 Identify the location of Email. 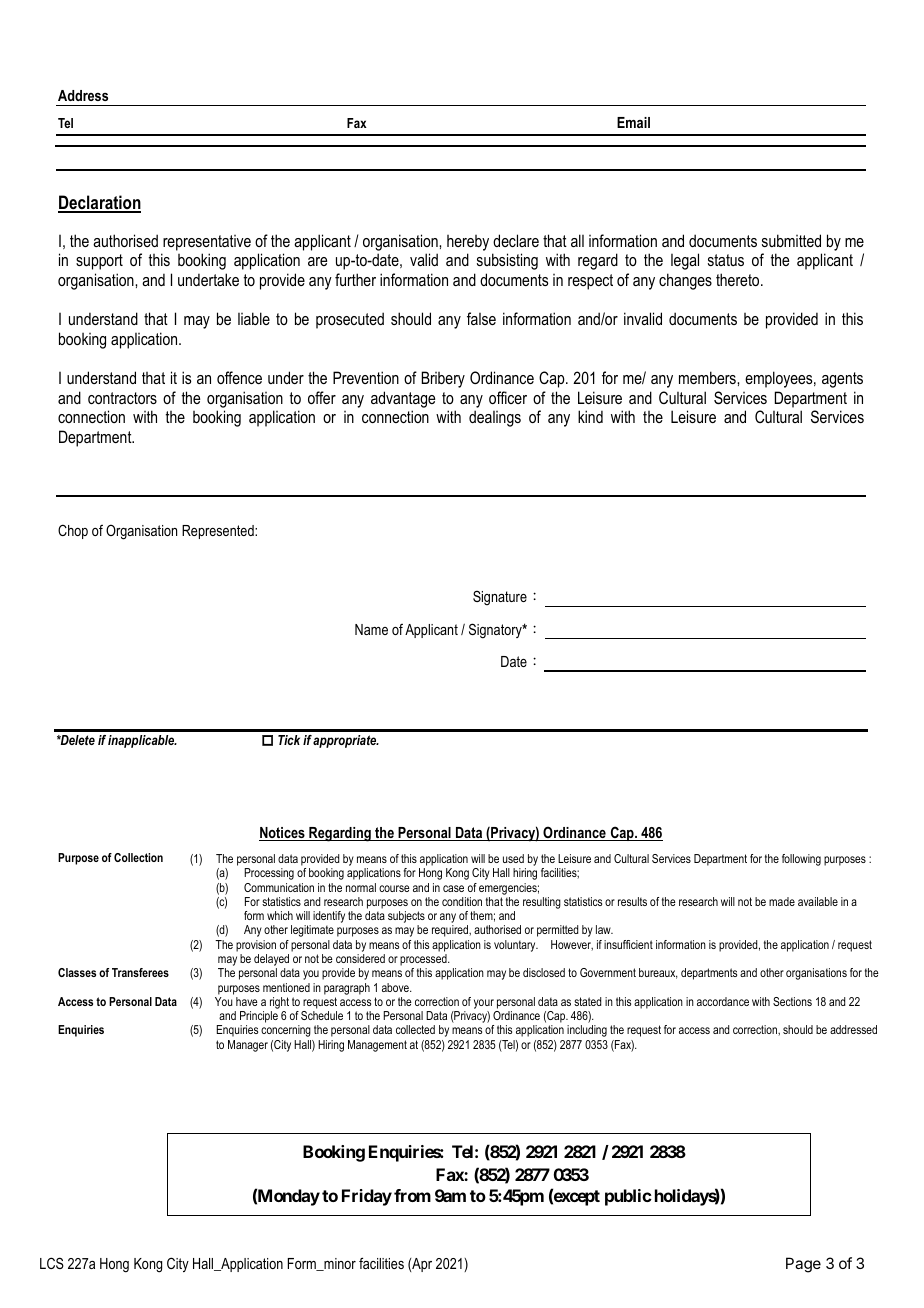
(633, 122).
